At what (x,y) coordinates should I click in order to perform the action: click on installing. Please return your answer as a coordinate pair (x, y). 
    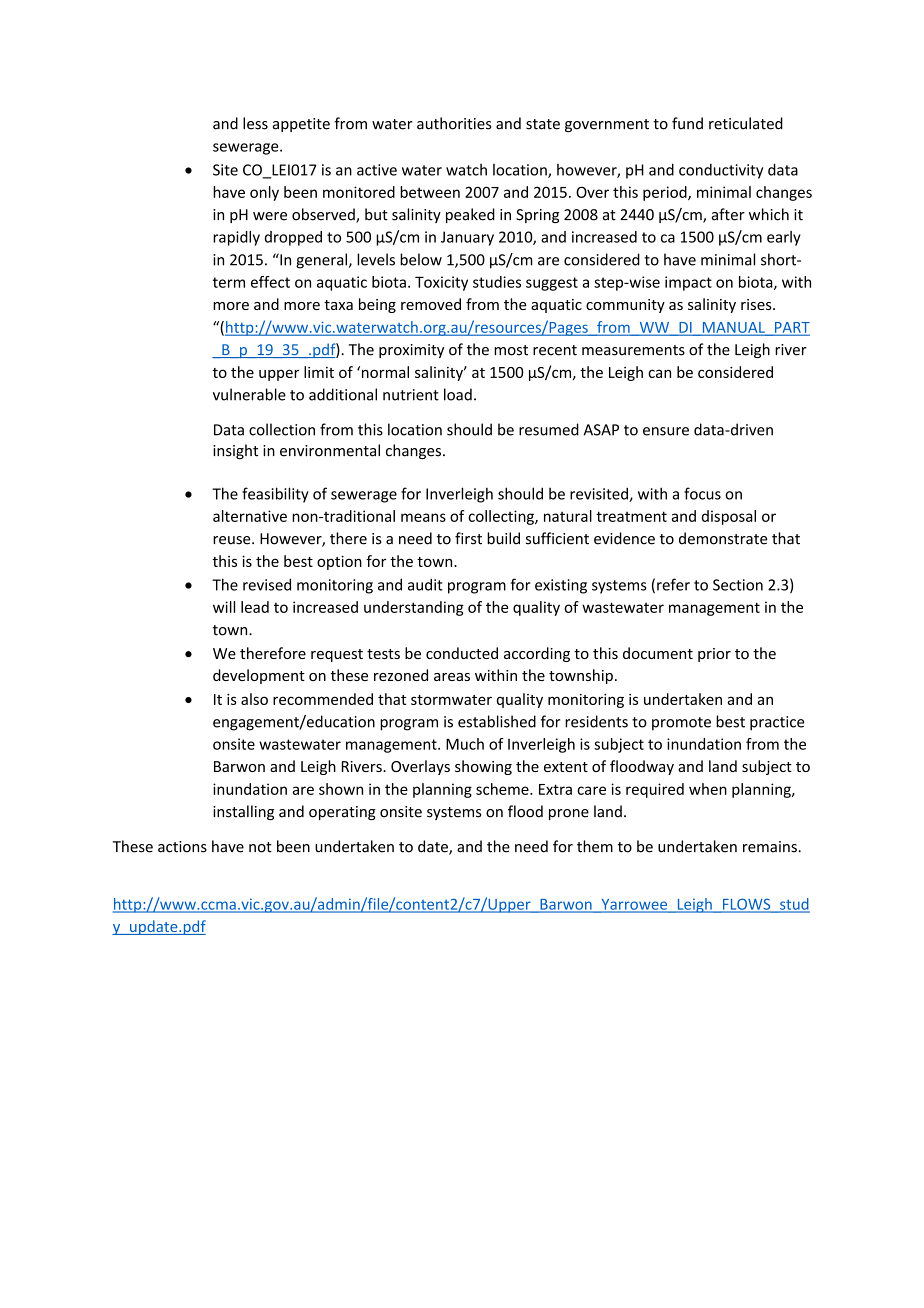
    Looking at the image, I should click on (243, 812).
